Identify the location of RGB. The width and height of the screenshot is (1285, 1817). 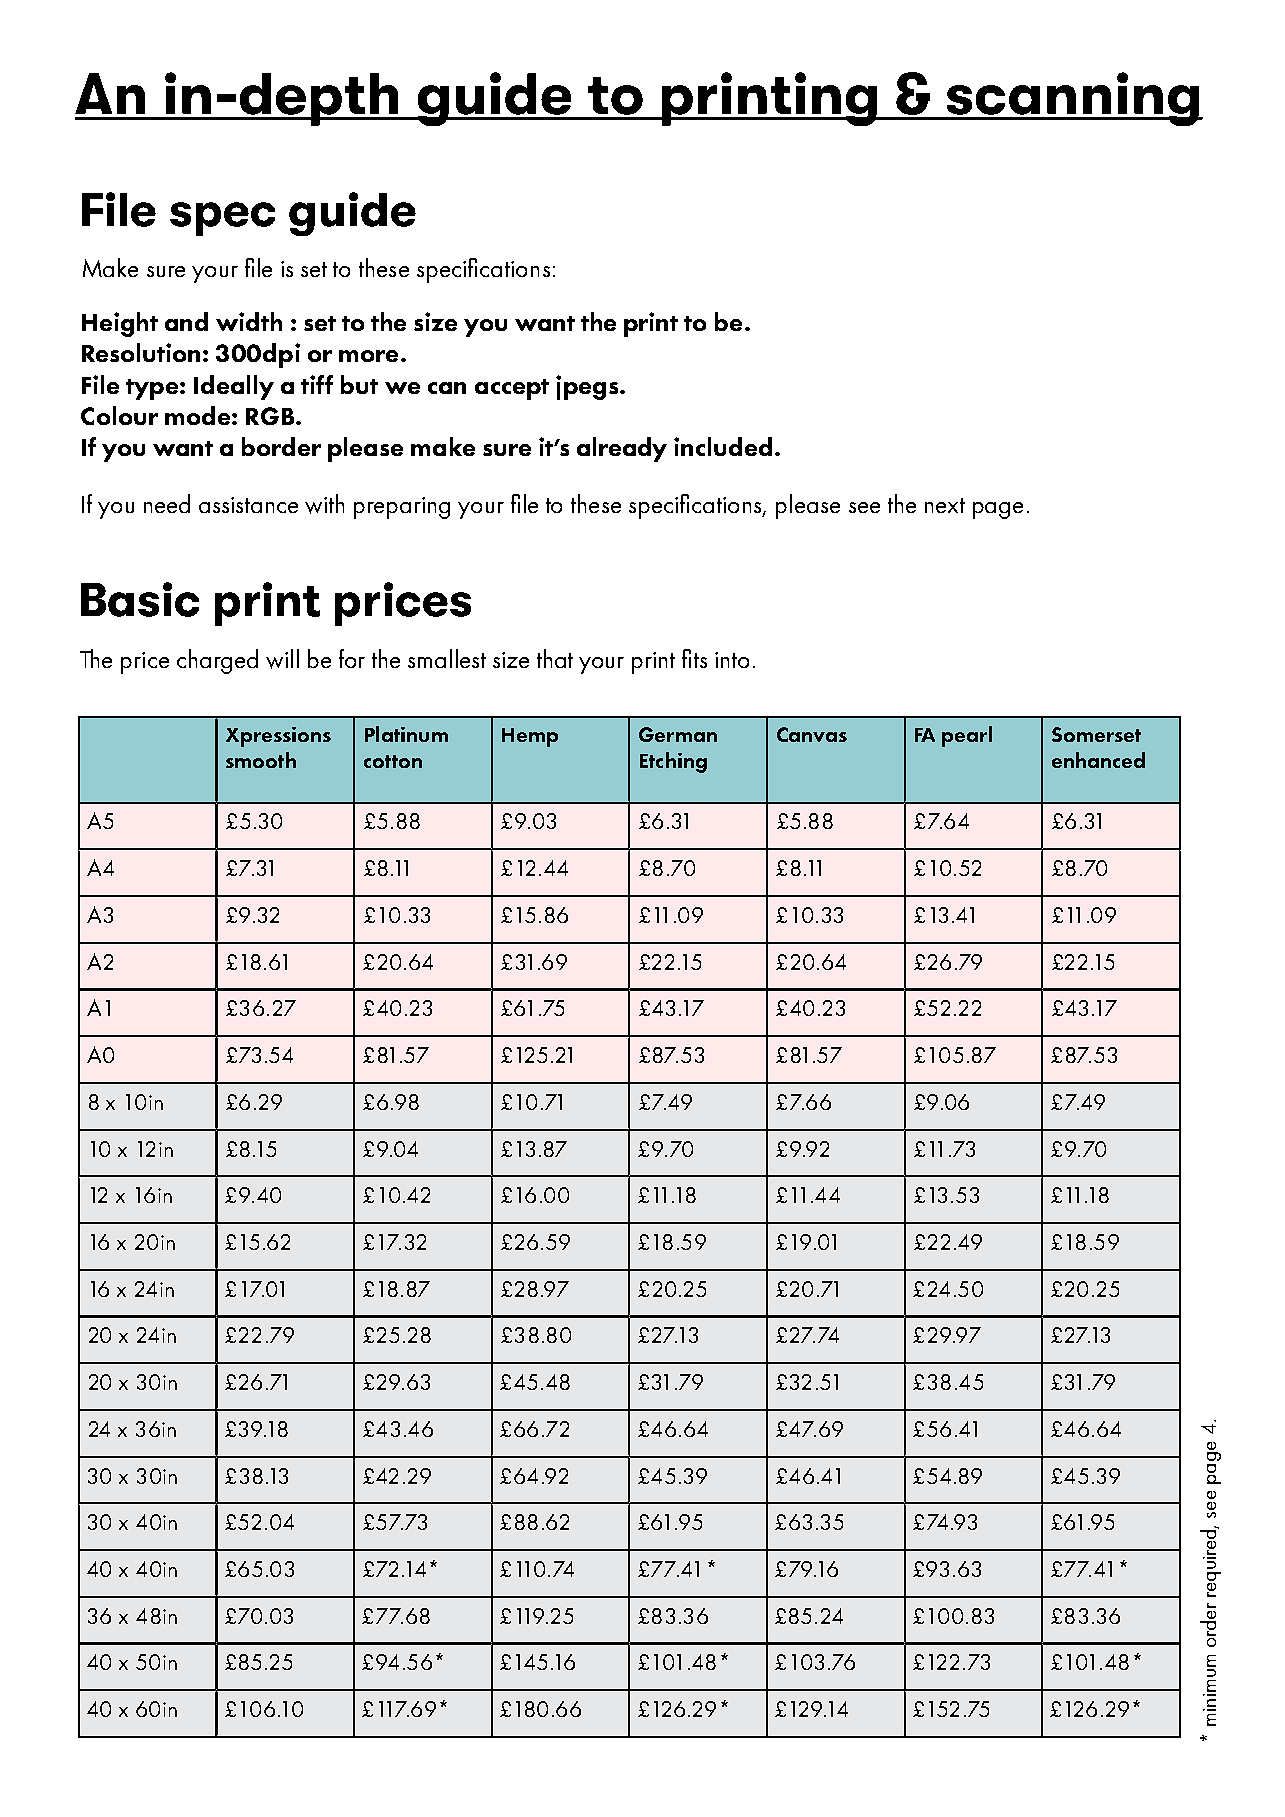
(270, 416).
